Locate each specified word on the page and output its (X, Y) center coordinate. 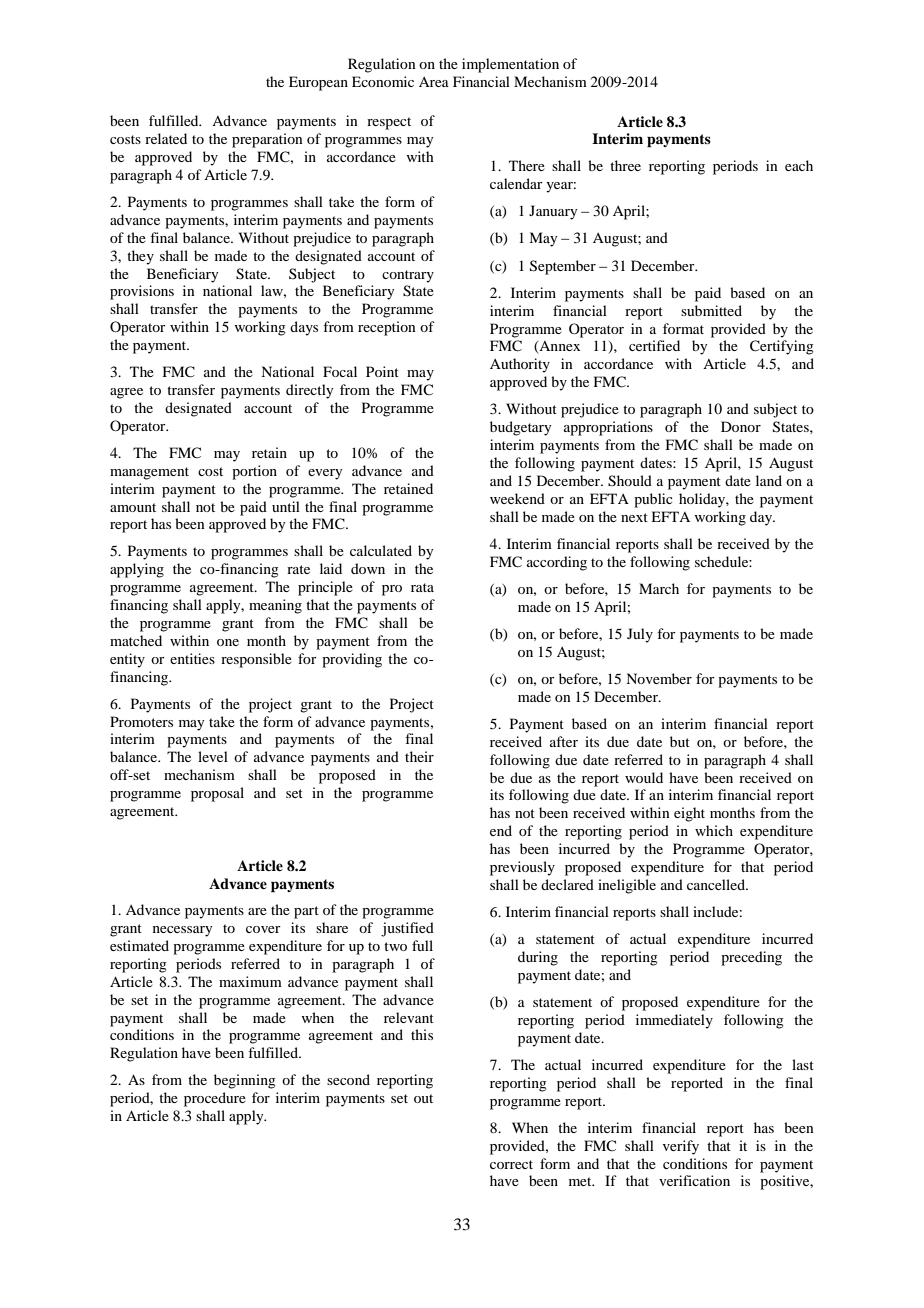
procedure (215, 1099)
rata (422, 587)
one (228, 642)
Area (434, 82)
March (659, 588)
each (799, 165)
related (166, 138)
